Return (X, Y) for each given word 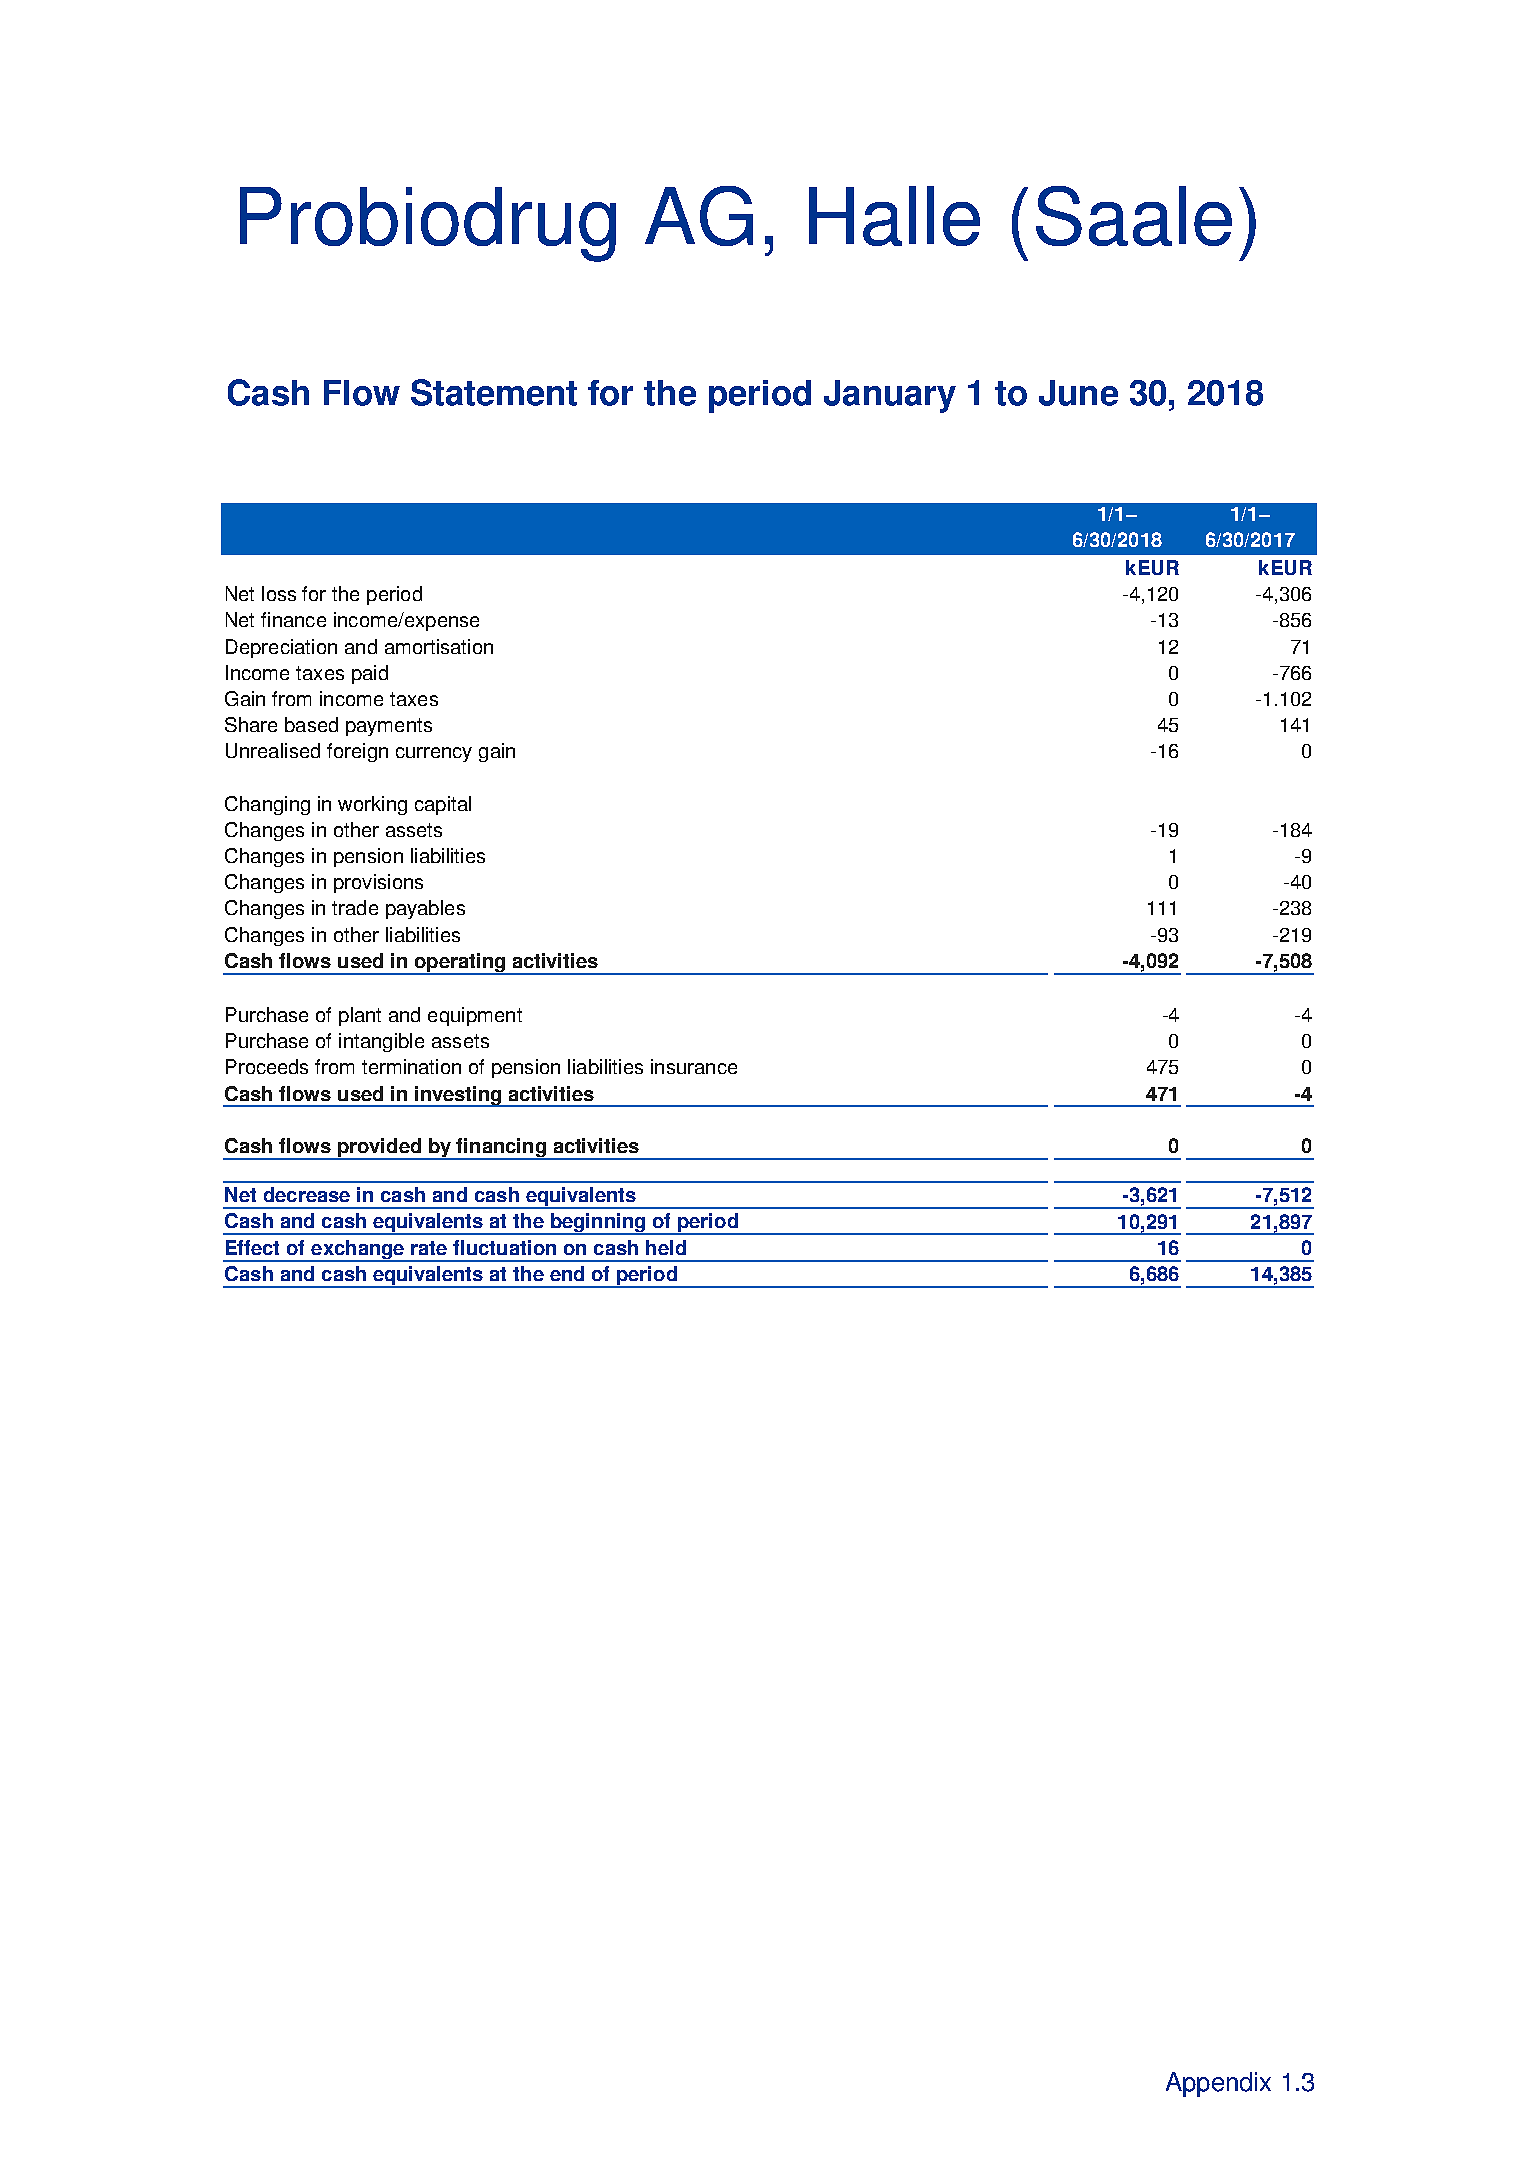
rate (429, 1248)
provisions (378, 883)
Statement (494, 392)
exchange (358, 1251)
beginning (598, 1224)
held (666, 1247)
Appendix (1218, 2084)
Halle (894, 216)
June (1078, 393)
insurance (694, 1066)
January (890, 396)
